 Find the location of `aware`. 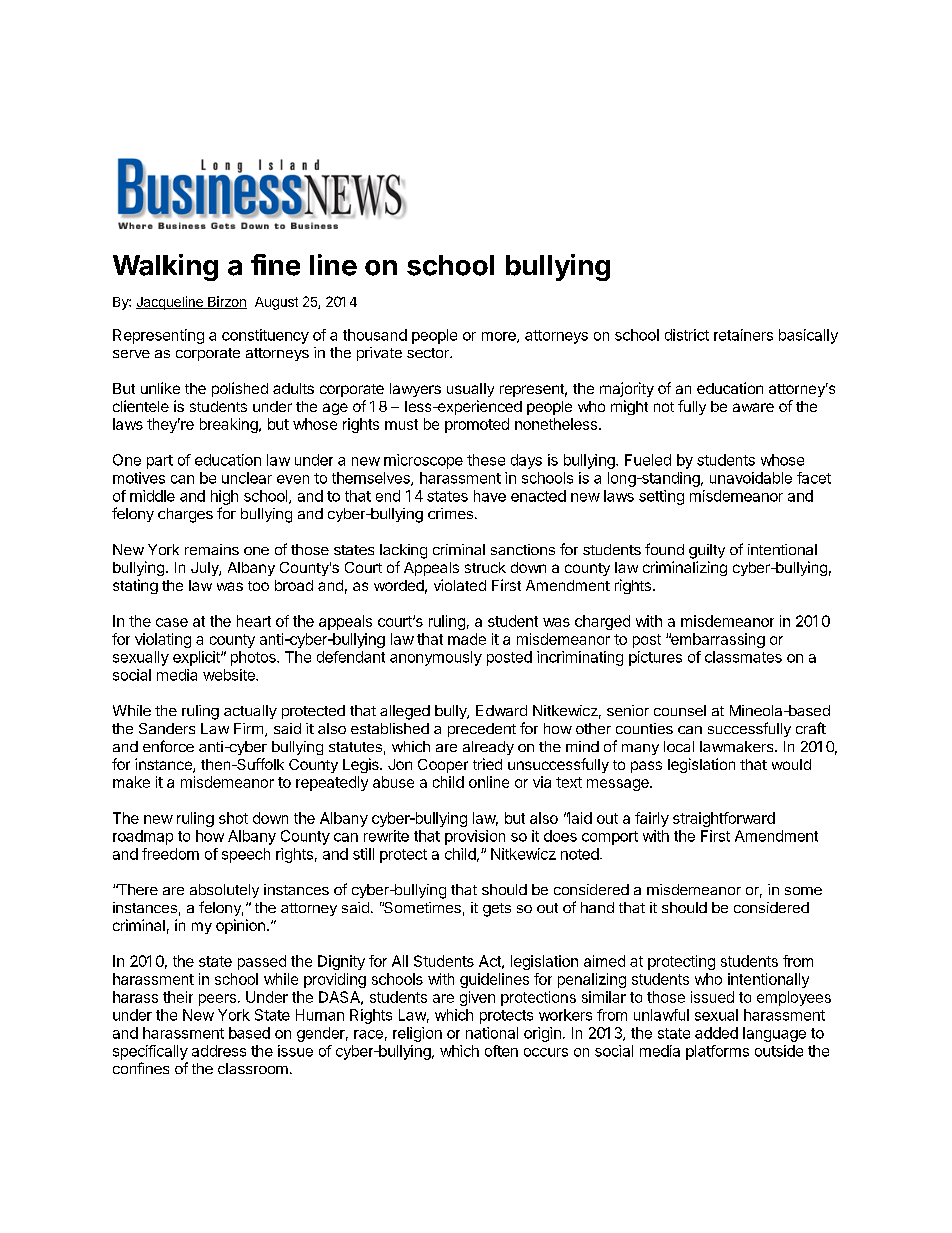

aware is located at coordinates (753, 407).
